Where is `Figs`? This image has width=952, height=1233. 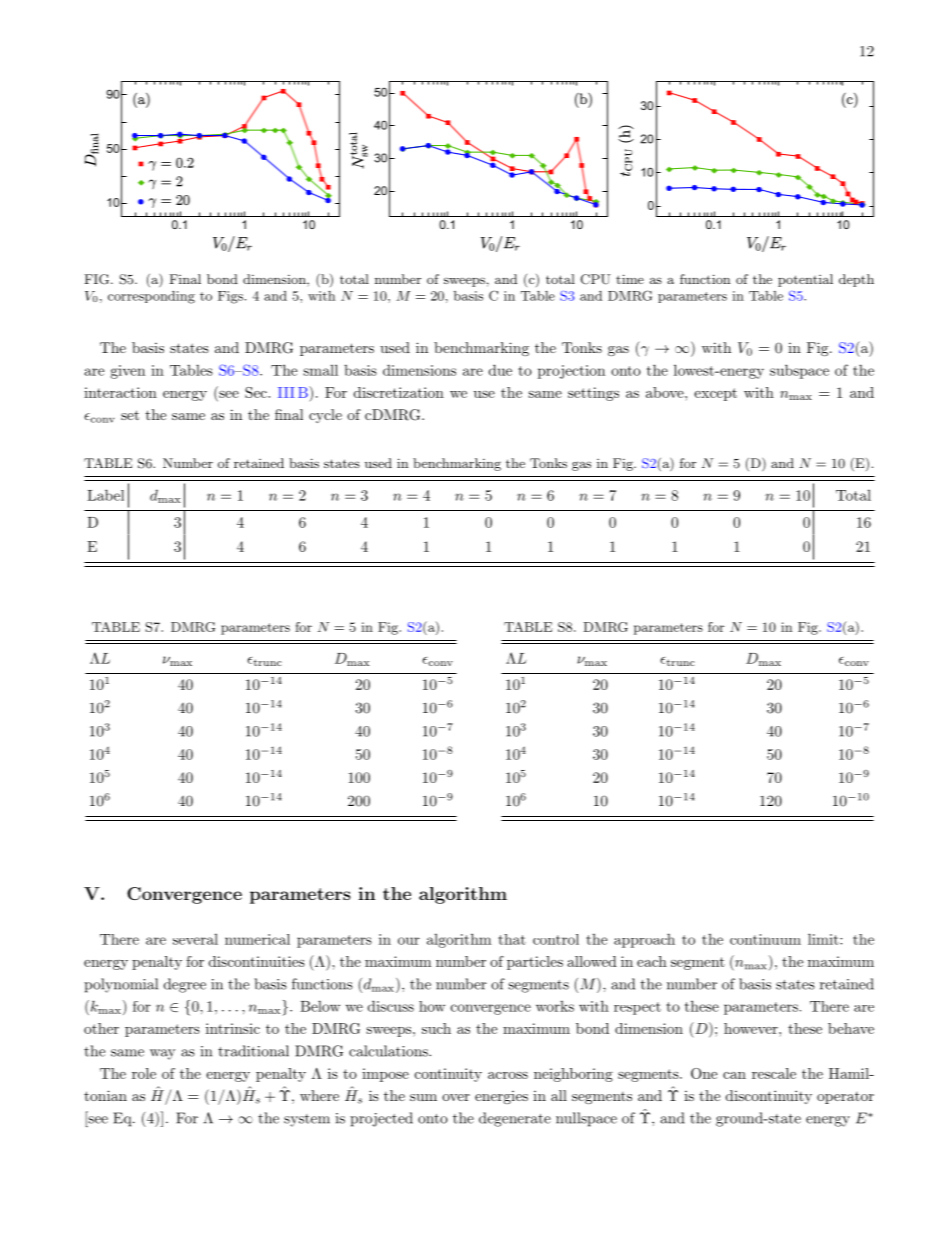
Figs is located at coordinates (230, 297).
